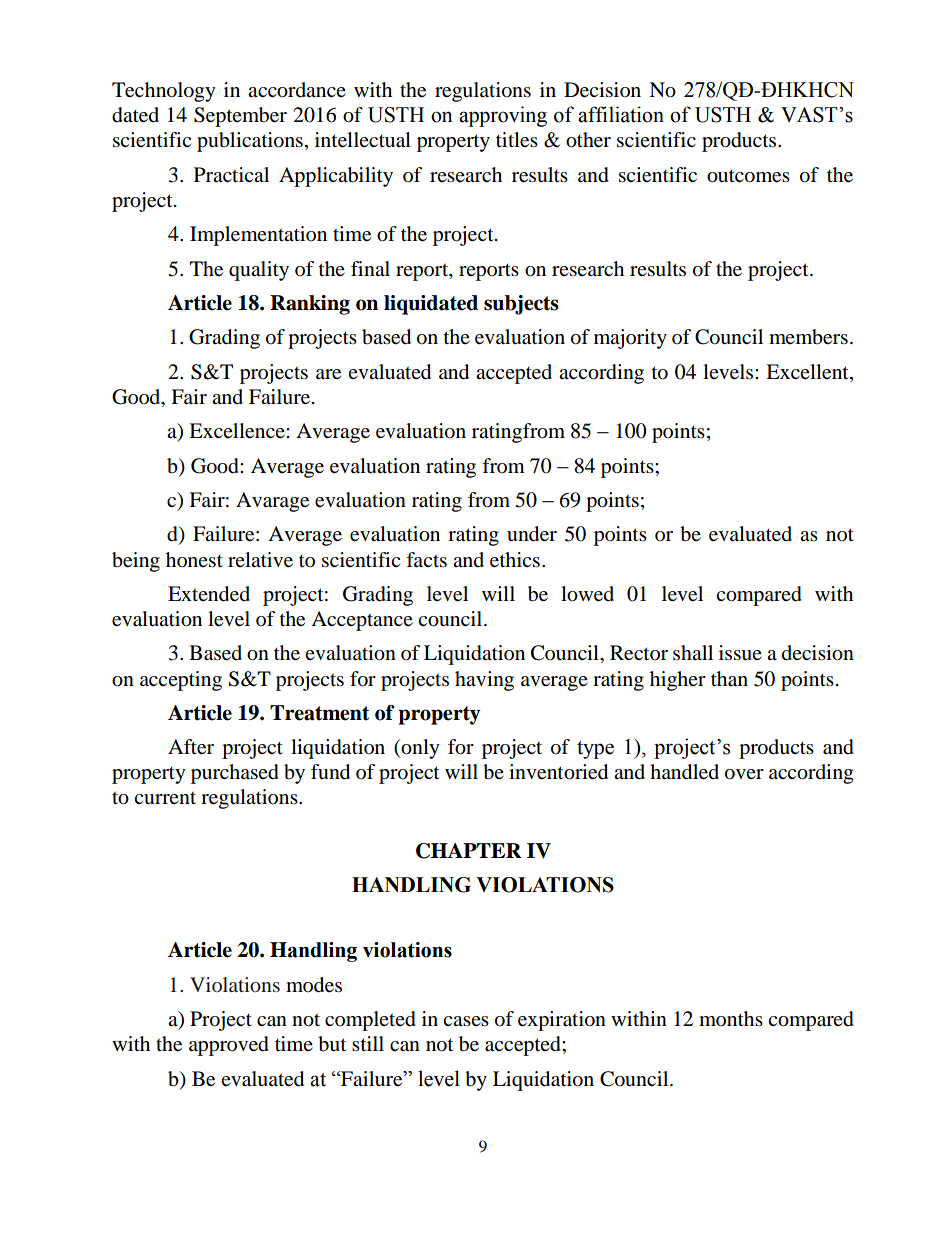 The height and width of the screenshot is (1233, 952). What do you see at coordinates (521, 305) in the screenshot?
I see `subjects` at bounding box center [521, 305].
